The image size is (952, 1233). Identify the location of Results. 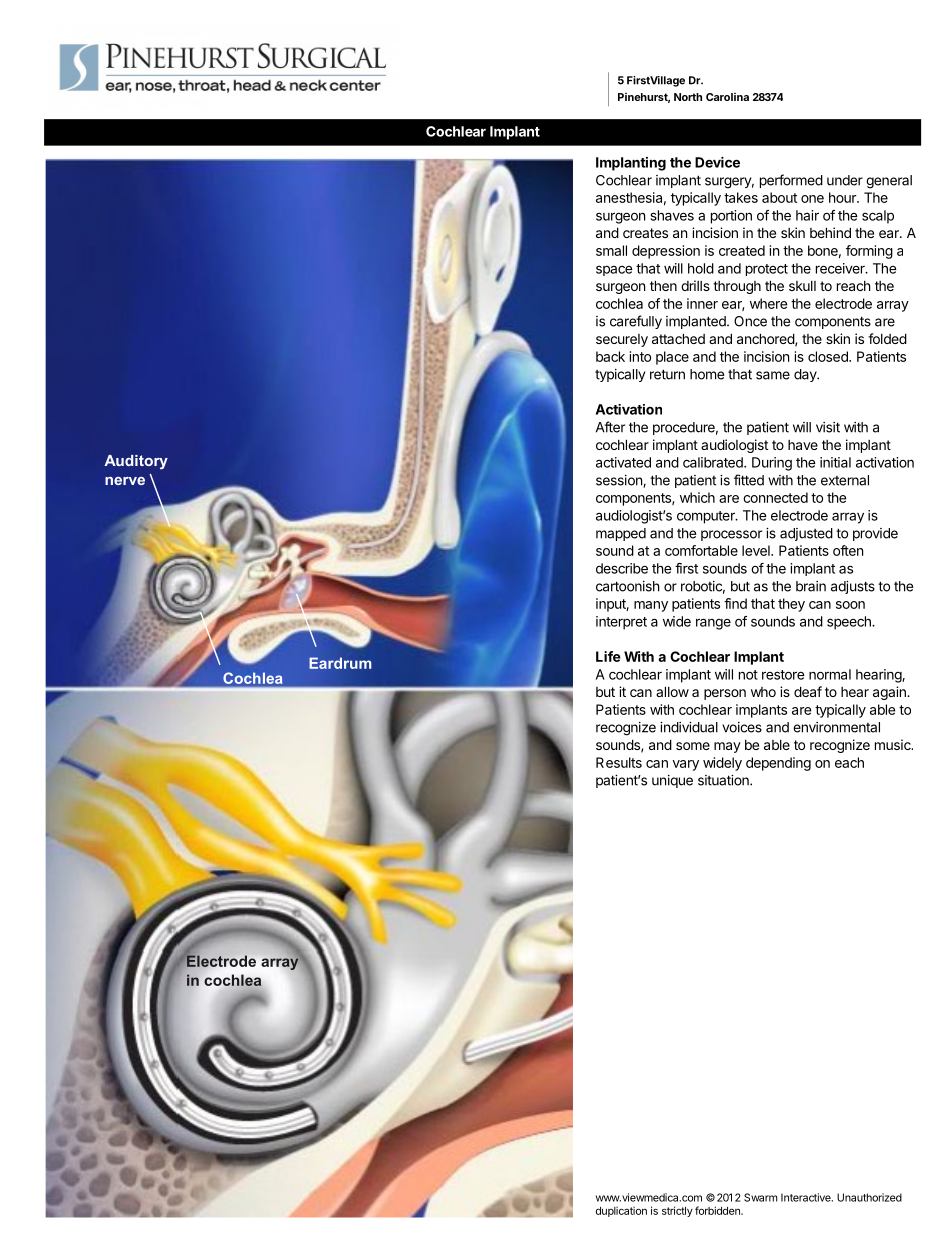
(619, 762).
